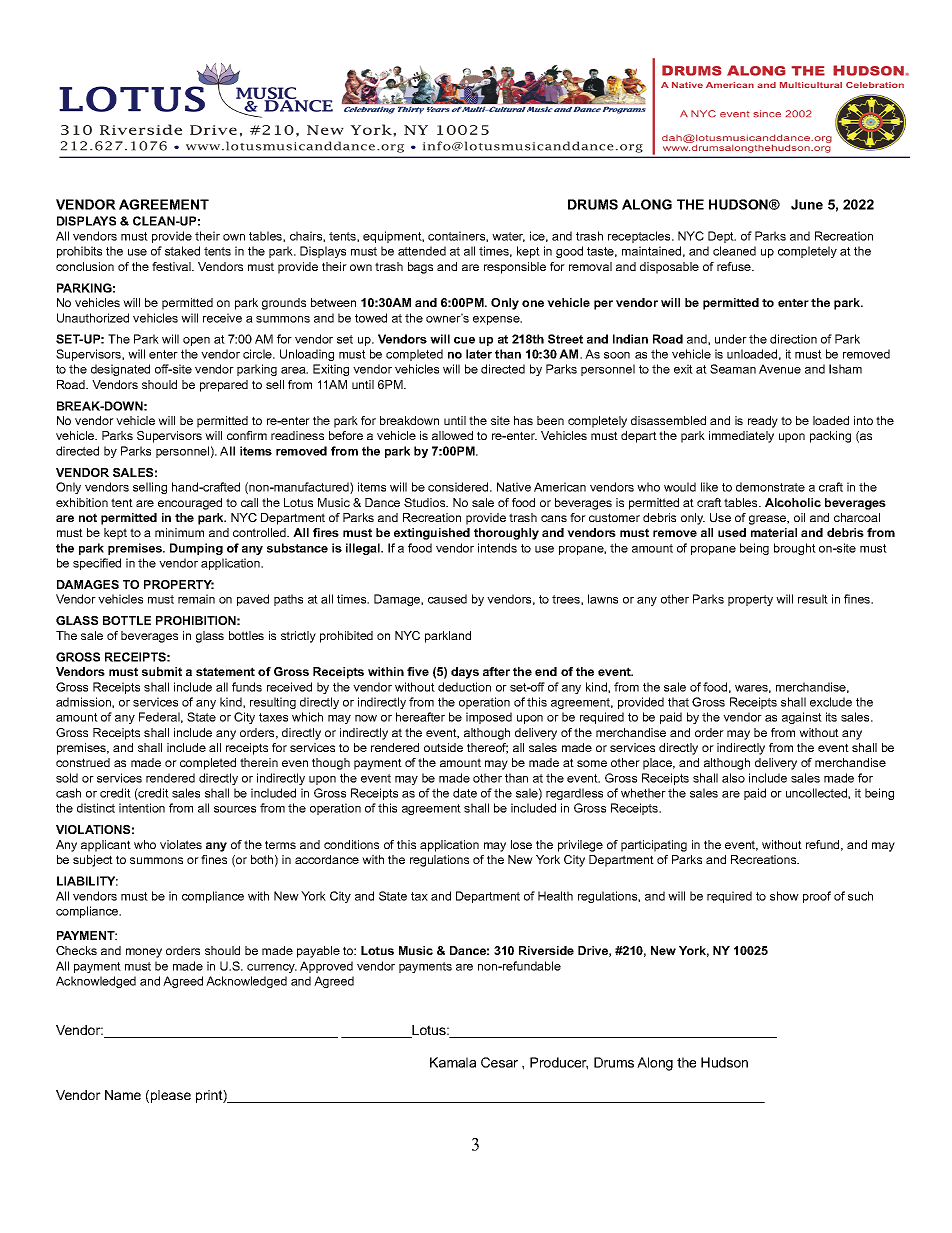 The width and height of the page is (952, 1233). What do you see at coordinates (521, 844) in the page?
I see `lose` at bounding box center [521, 844].
